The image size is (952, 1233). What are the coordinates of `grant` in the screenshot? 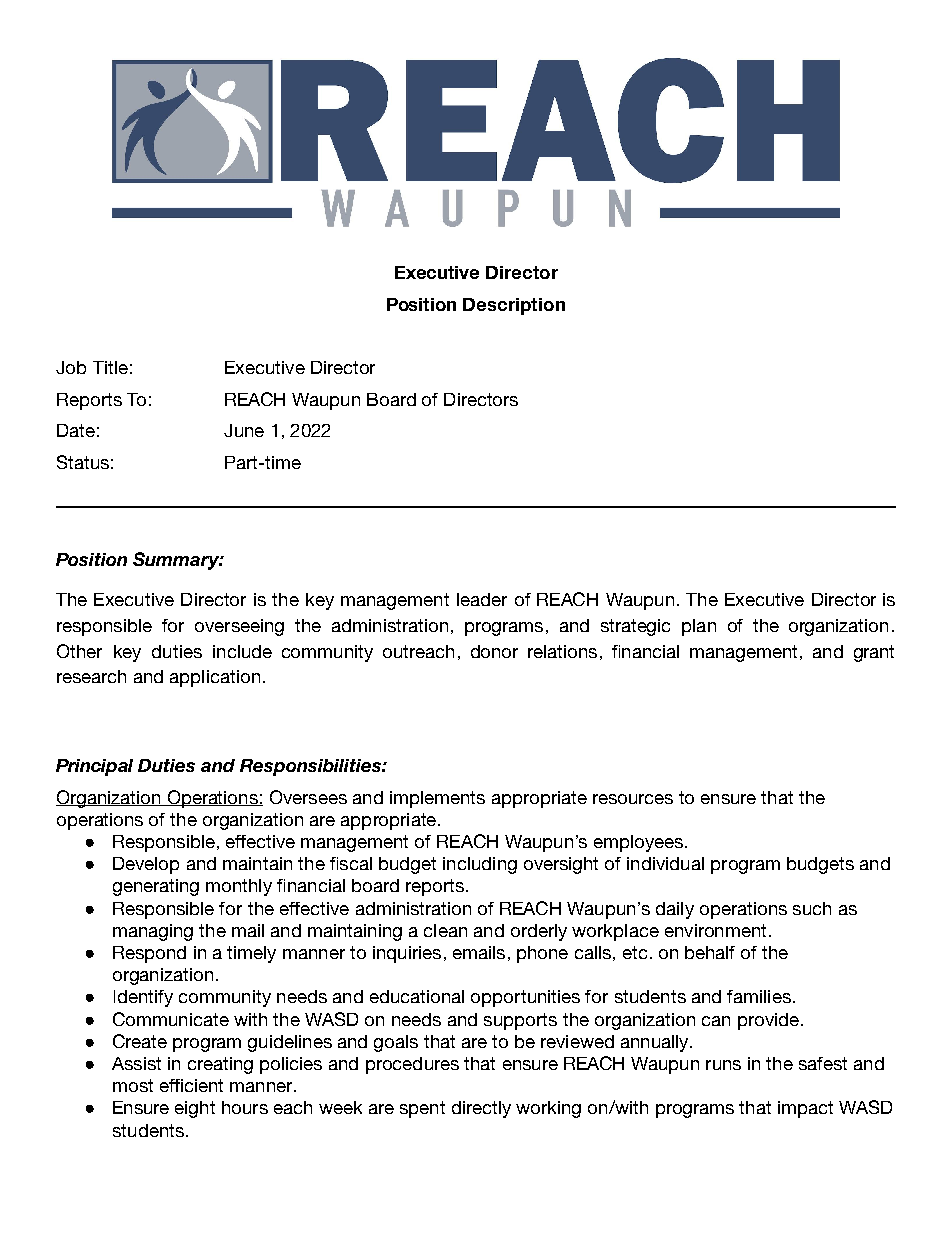 It's located at (874, 653).
